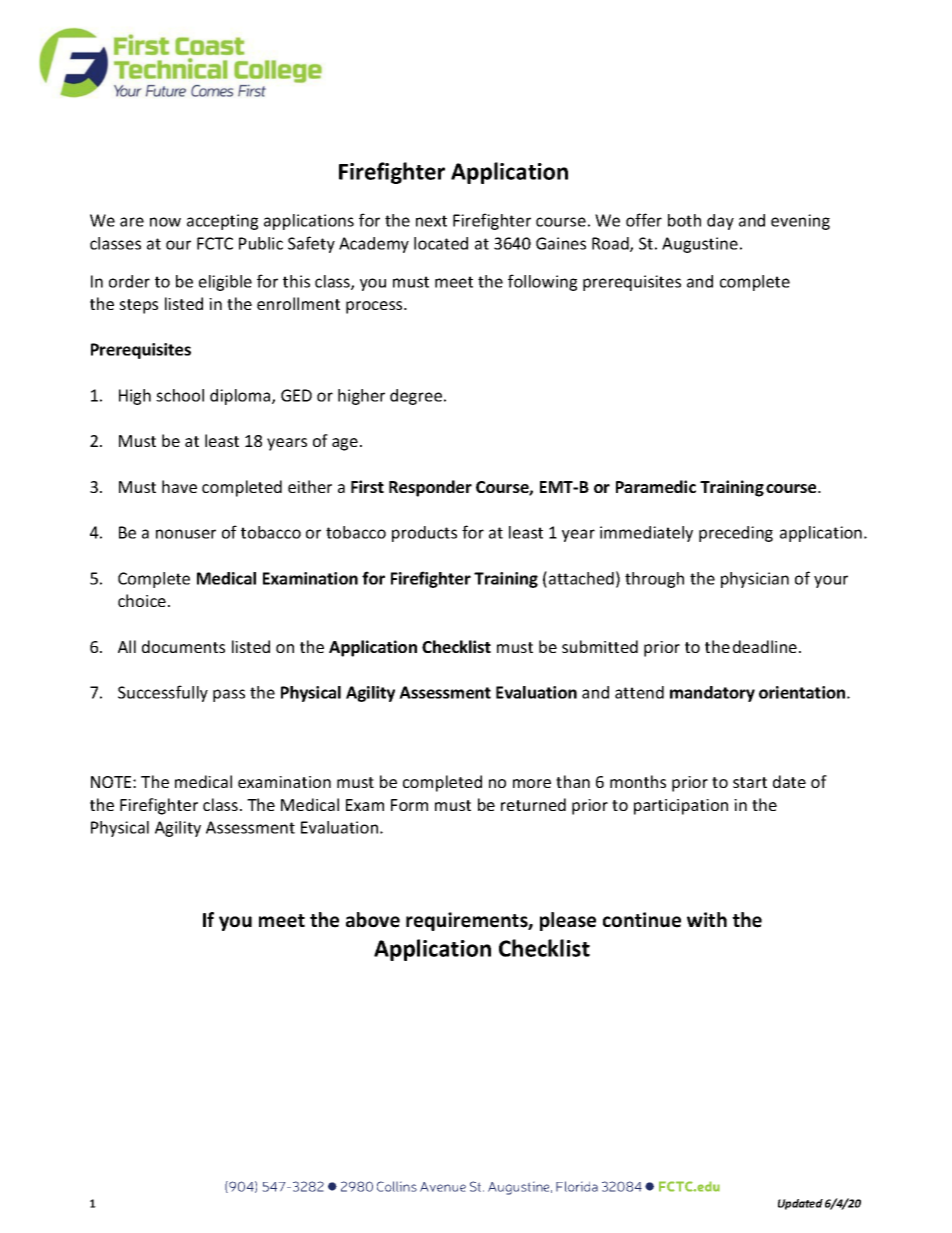 The height and width of the screenshot is (1233, 952). What do you see at coordinates (568, 921) in the screenshot?
I see `please` at bounding box center [568, 921].
